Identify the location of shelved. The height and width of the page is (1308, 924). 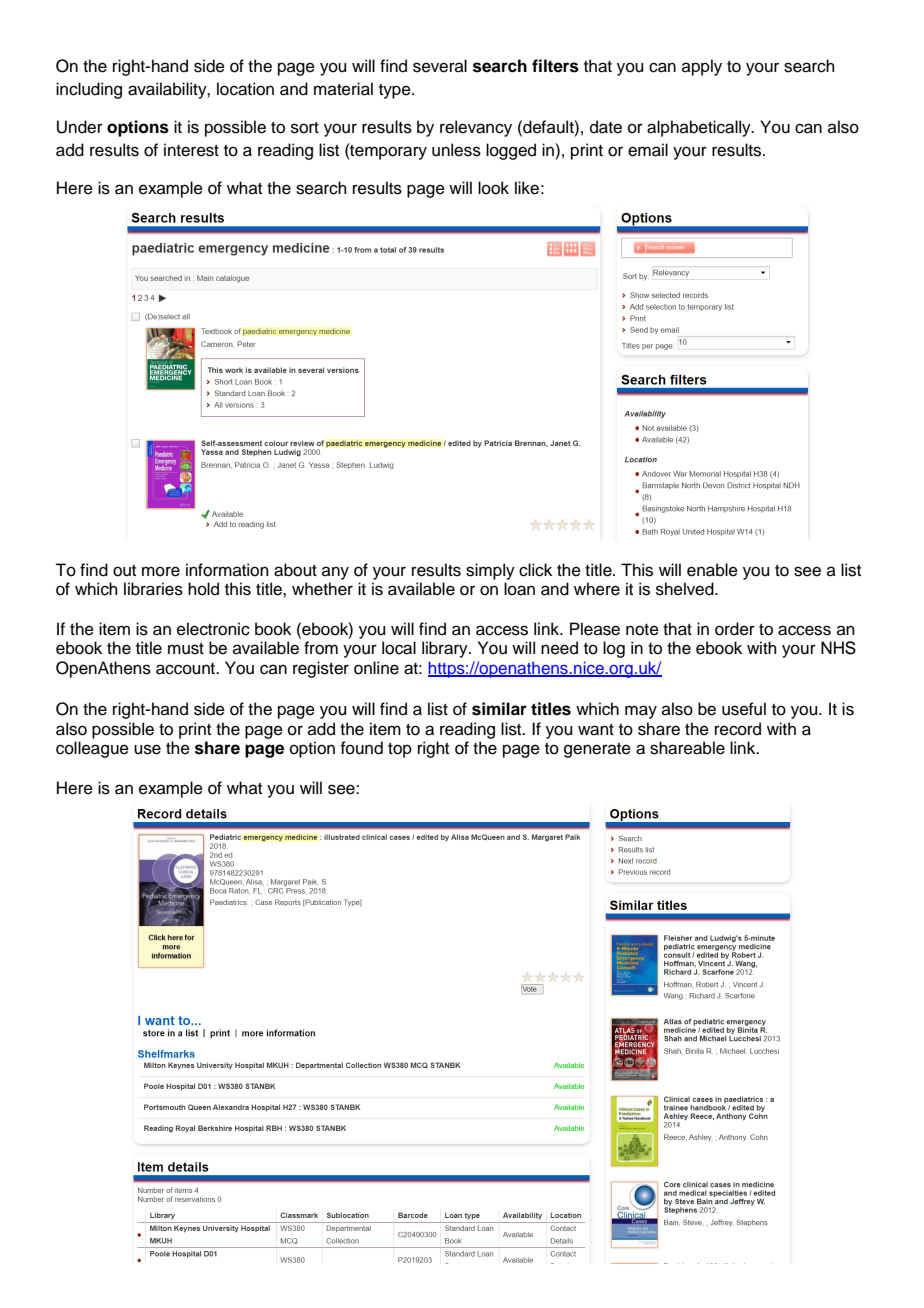
(686, 589).
